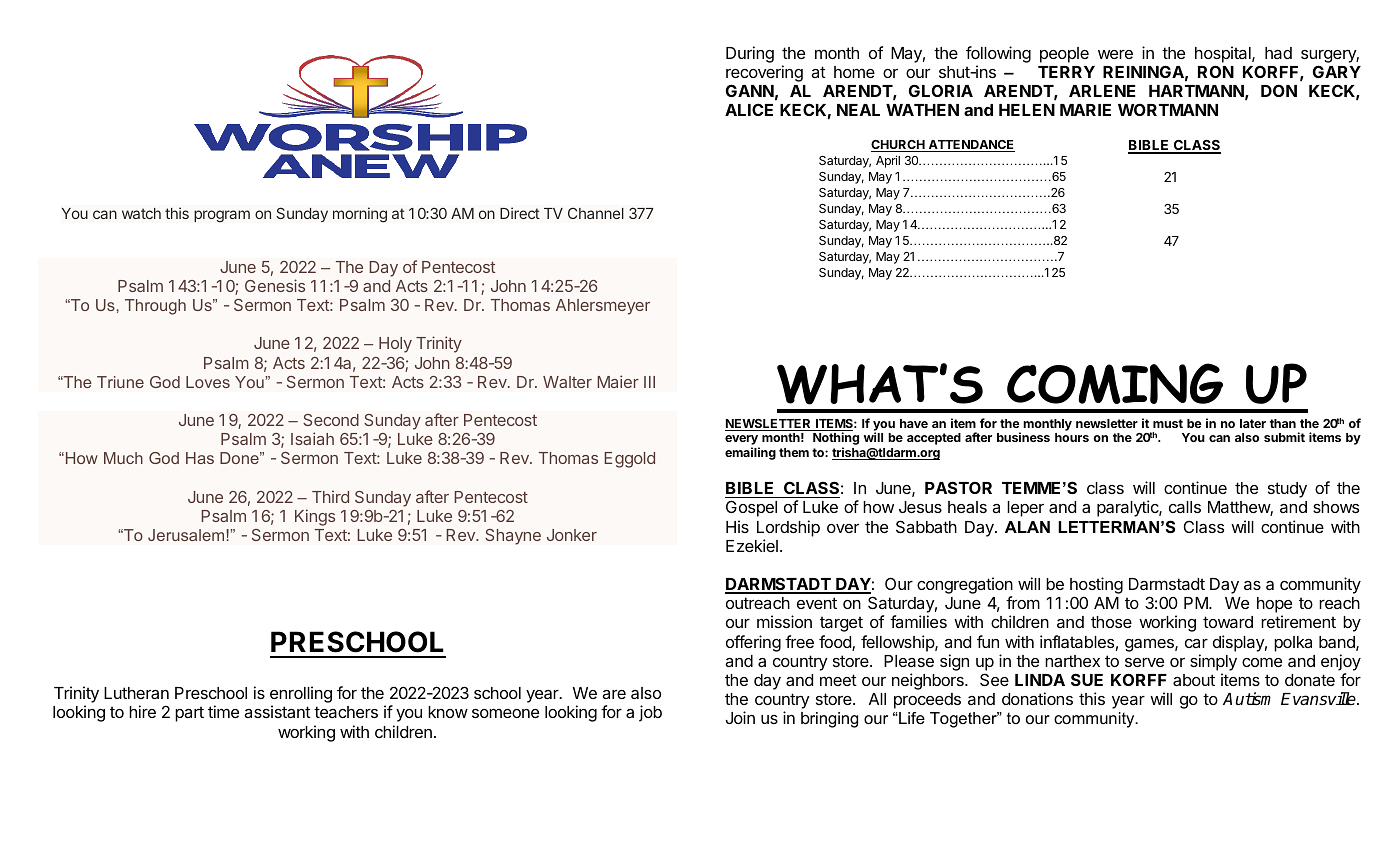  Describe the element at coordinates (750, 90) in the page. I see `GANN` at that location.
